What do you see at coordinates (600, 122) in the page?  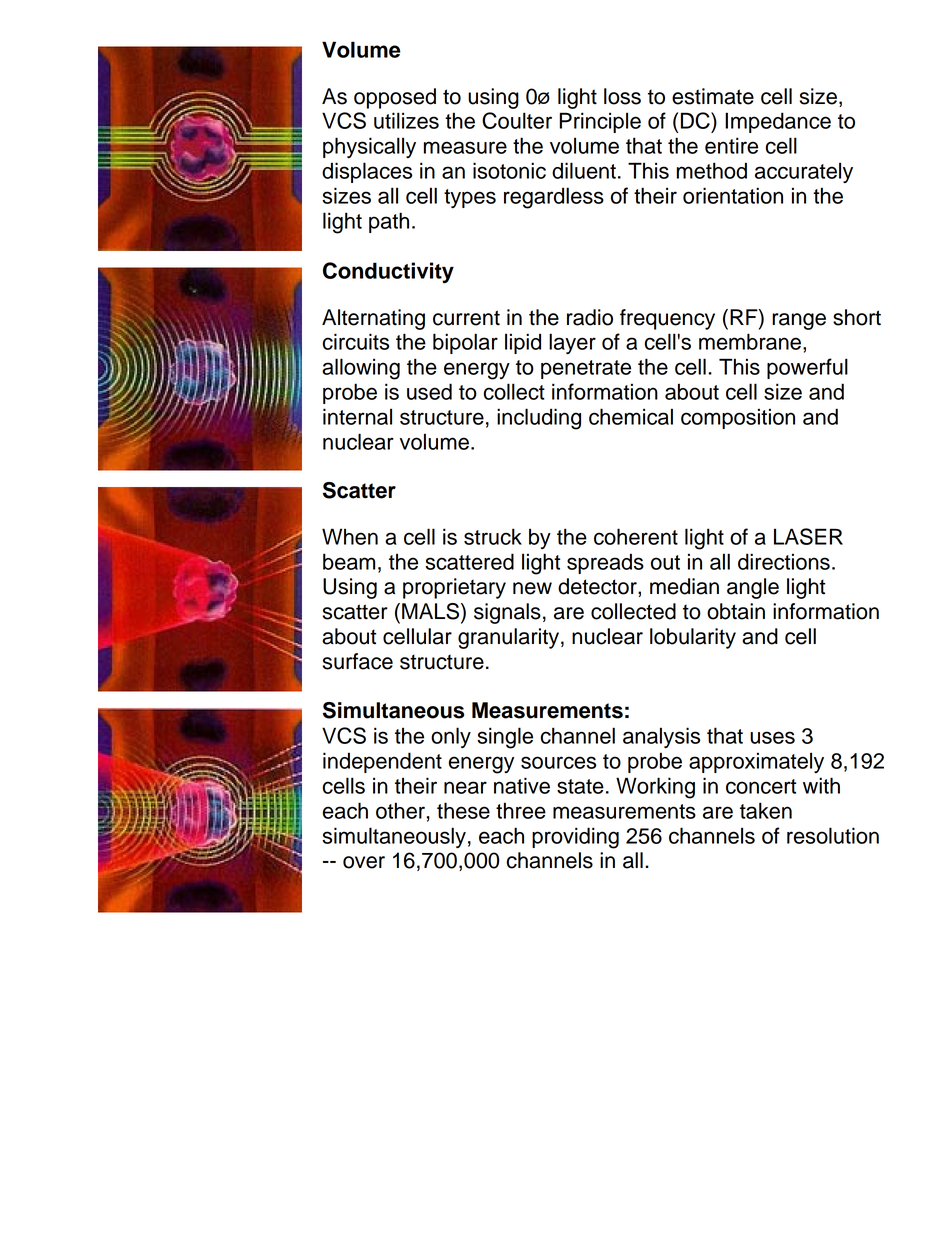 I see `Principle` at bounding box center [600, 122].
